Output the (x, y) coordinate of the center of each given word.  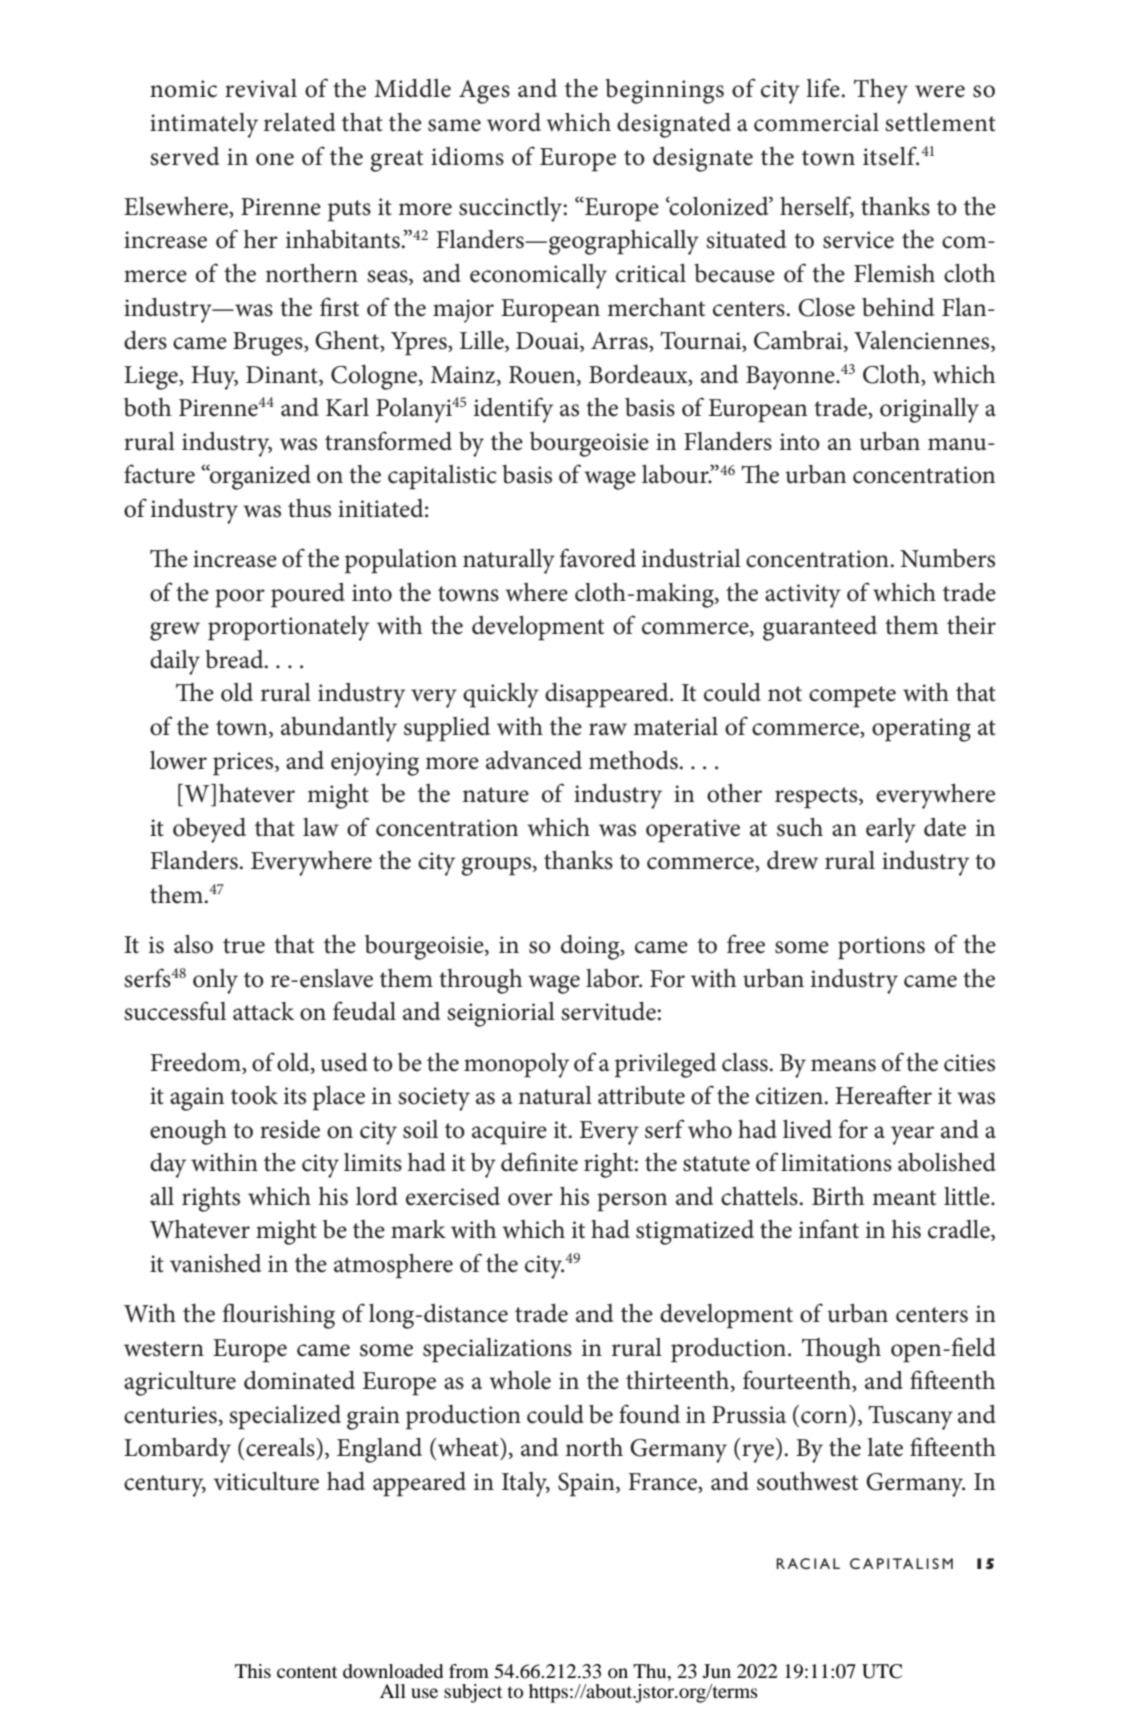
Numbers (947, 558)
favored (597, 558)
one (275, 159)
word (514, 122)
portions (881, 948)
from (469, 1671)
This (253, 1671)
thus (309, 508)
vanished (215, 1263)
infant (829, 1229)
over (530, 1199)
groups (497, 866)
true (244, 946)
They (881, 91)
